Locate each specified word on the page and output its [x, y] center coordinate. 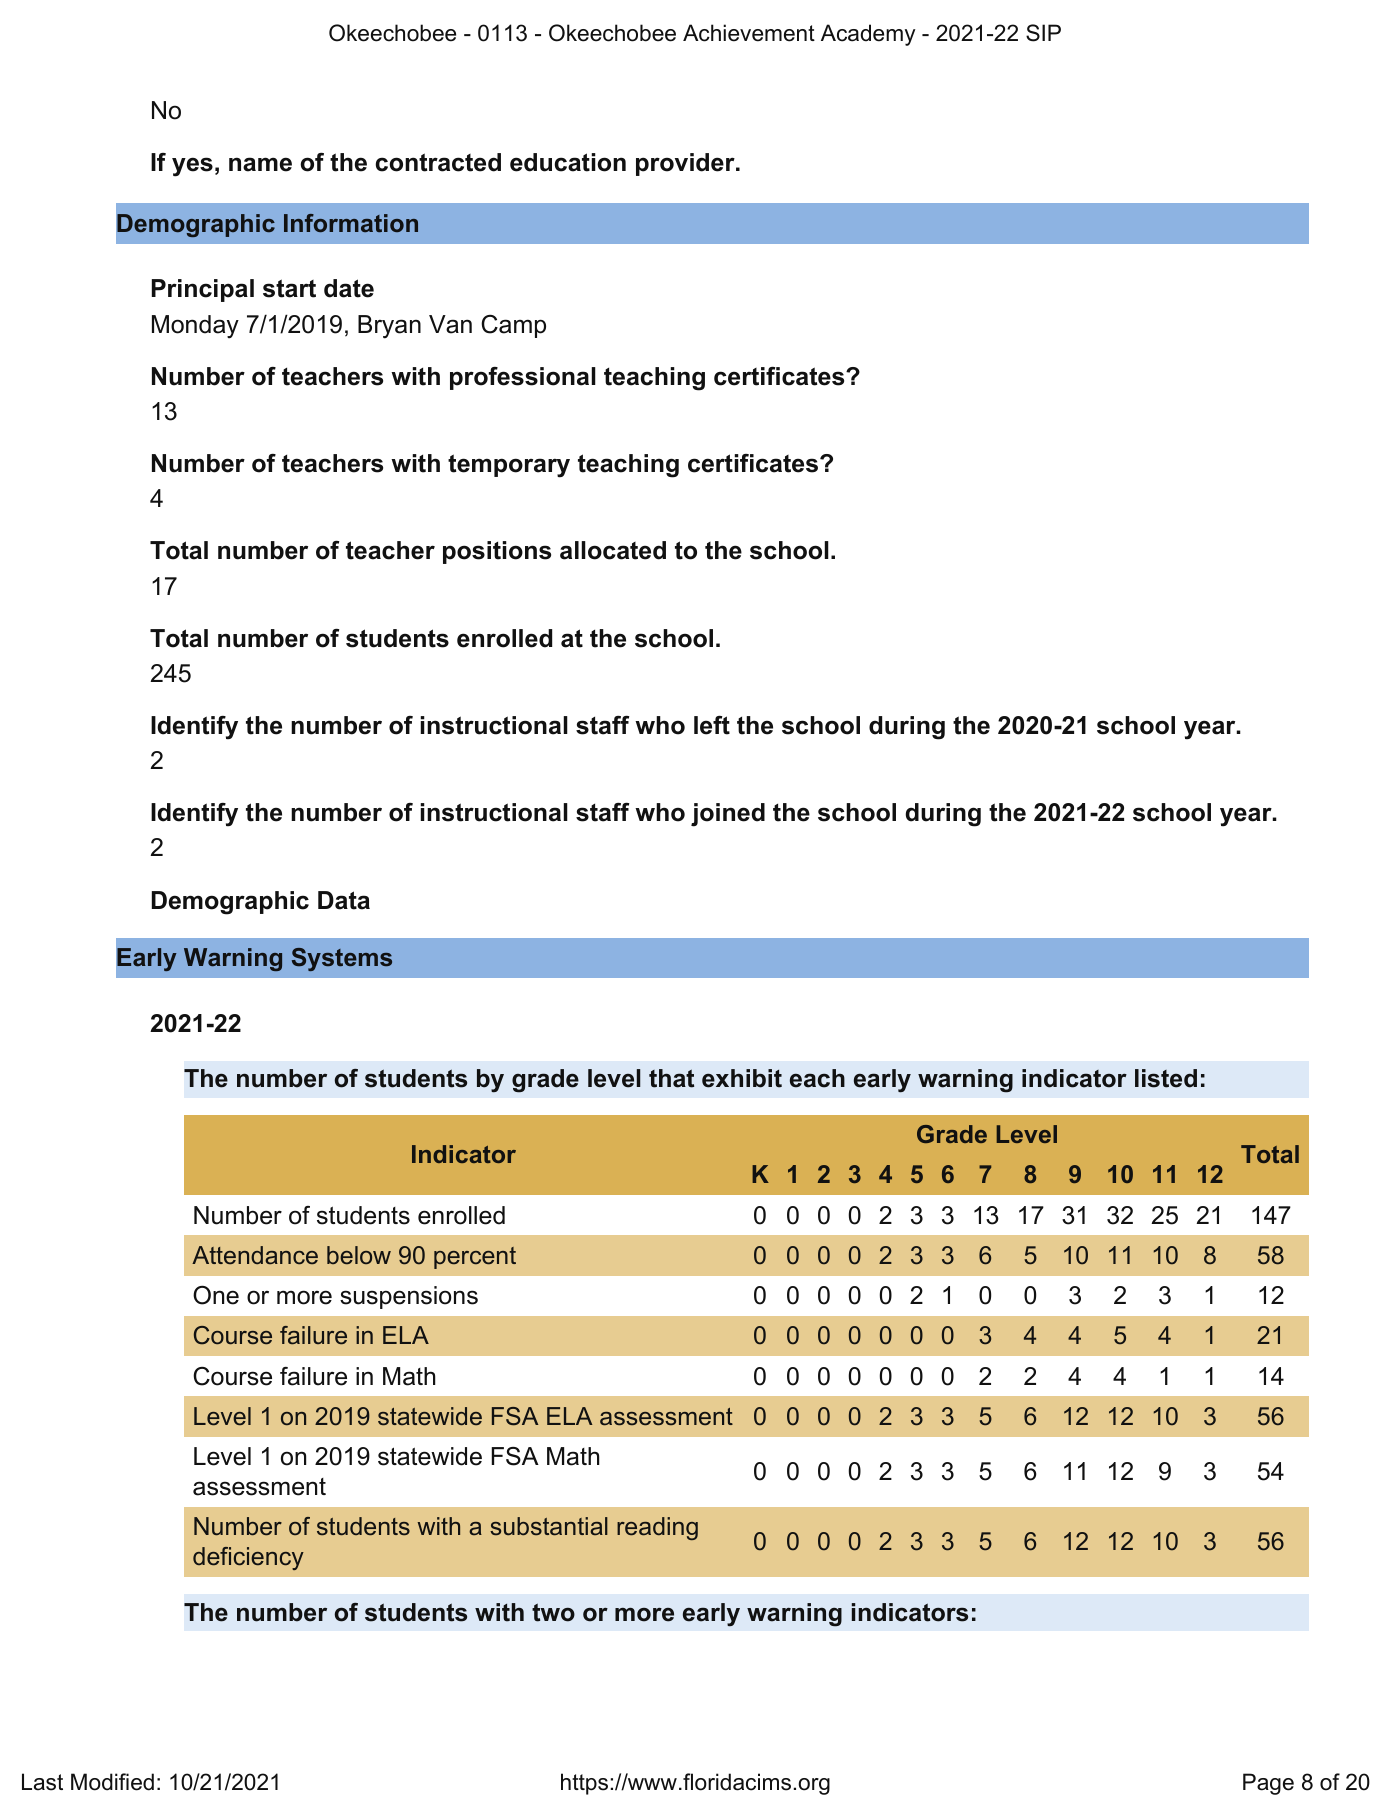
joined [728, 815]
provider [686, 164]
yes [192, 167]
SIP [1043, 33]
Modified [112, 1782]
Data [344, 900]
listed [1166, 1078]
